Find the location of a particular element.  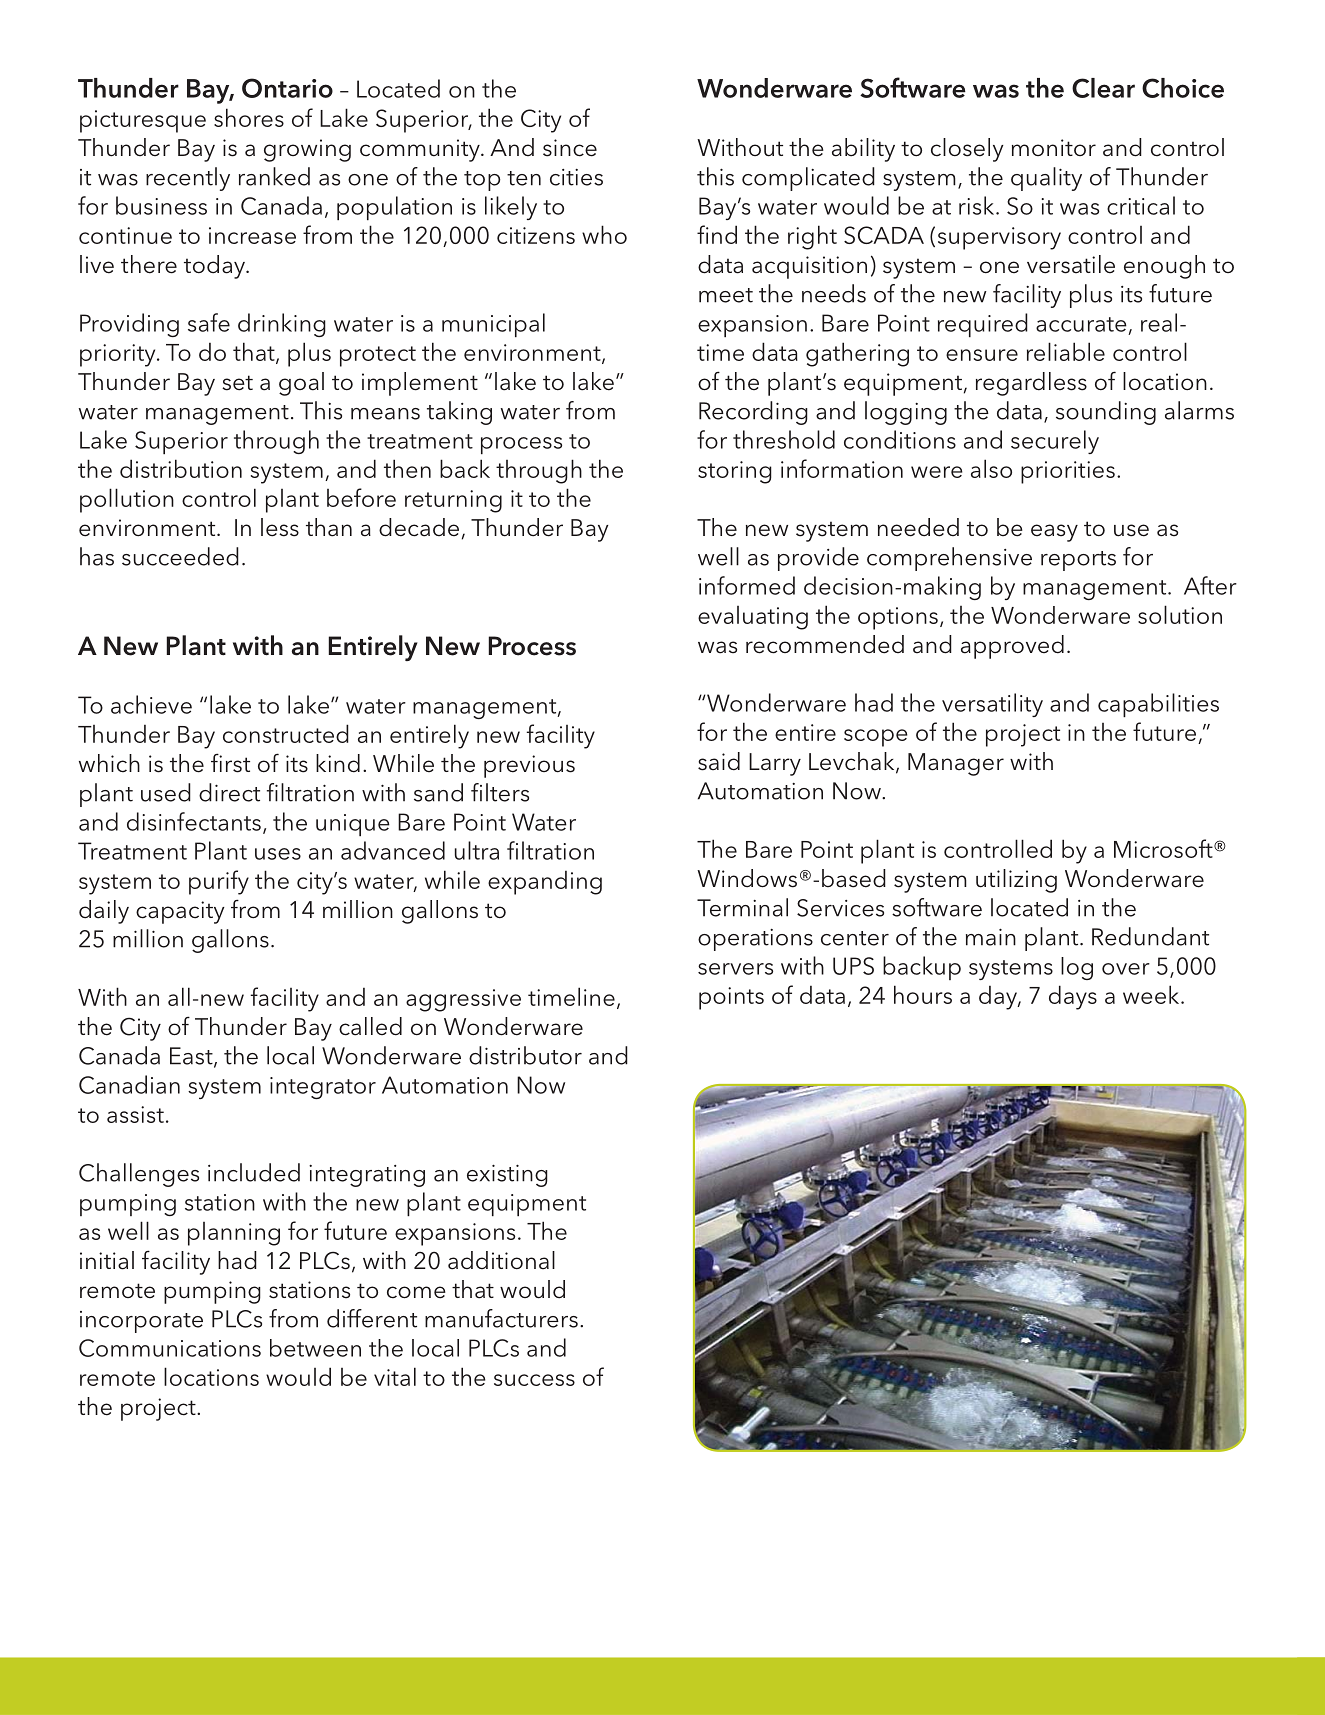

monitor is located at coordinates (1054, 147).
